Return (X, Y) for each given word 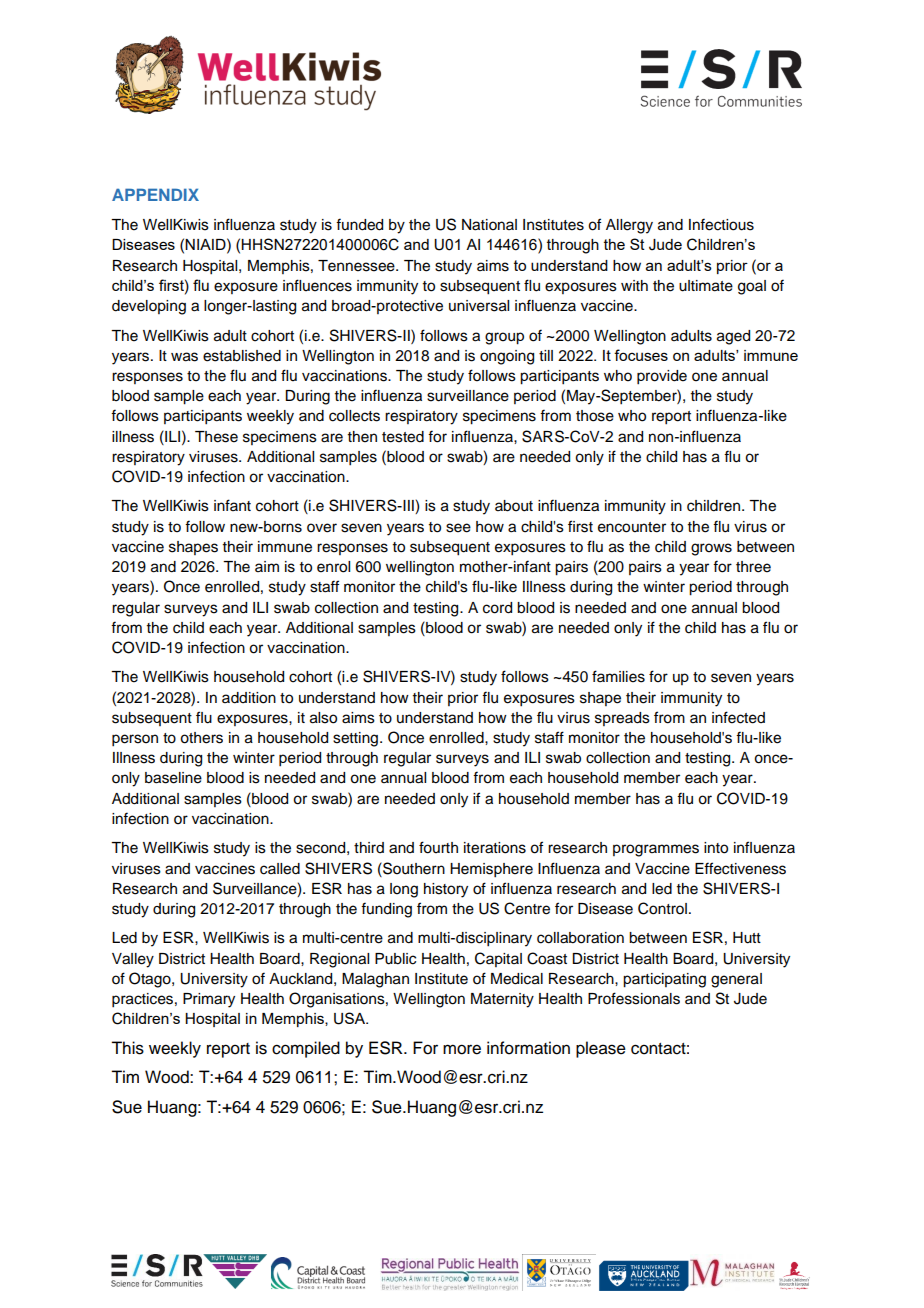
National (489, 225)
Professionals (634, 998)
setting (355, 739)
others (201, 738)
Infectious (721, 224)
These (216, 437)
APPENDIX (155, 194)
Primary (209, 1000)
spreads (622, 719)
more (462, 1049)
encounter (632, 527)
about (514, 506)
